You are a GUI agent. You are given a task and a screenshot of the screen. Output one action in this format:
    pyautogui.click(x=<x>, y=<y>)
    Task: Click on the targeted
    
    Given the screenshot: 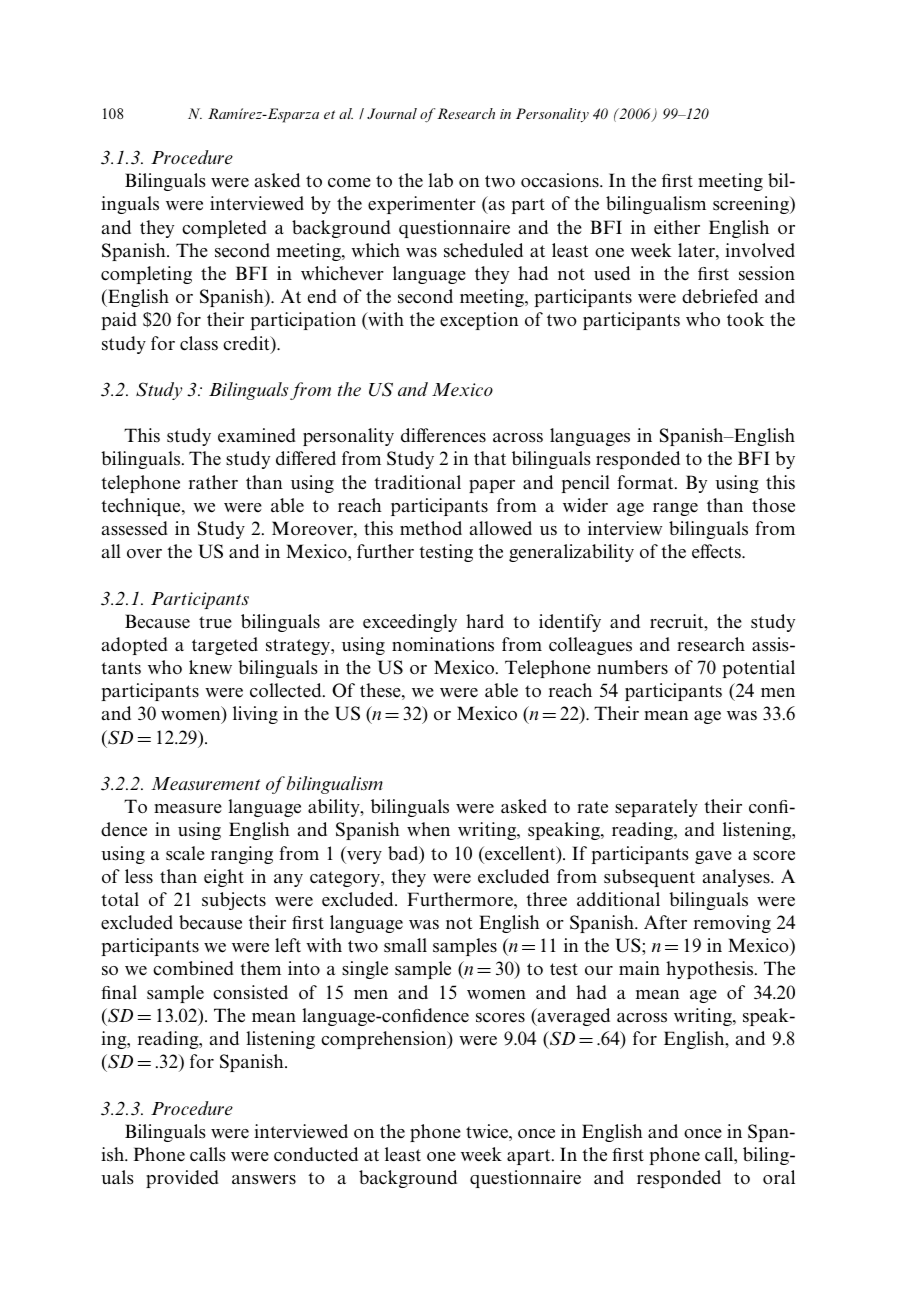 What is the action you would take?
    pyautogui.click(x=225, y=646)
